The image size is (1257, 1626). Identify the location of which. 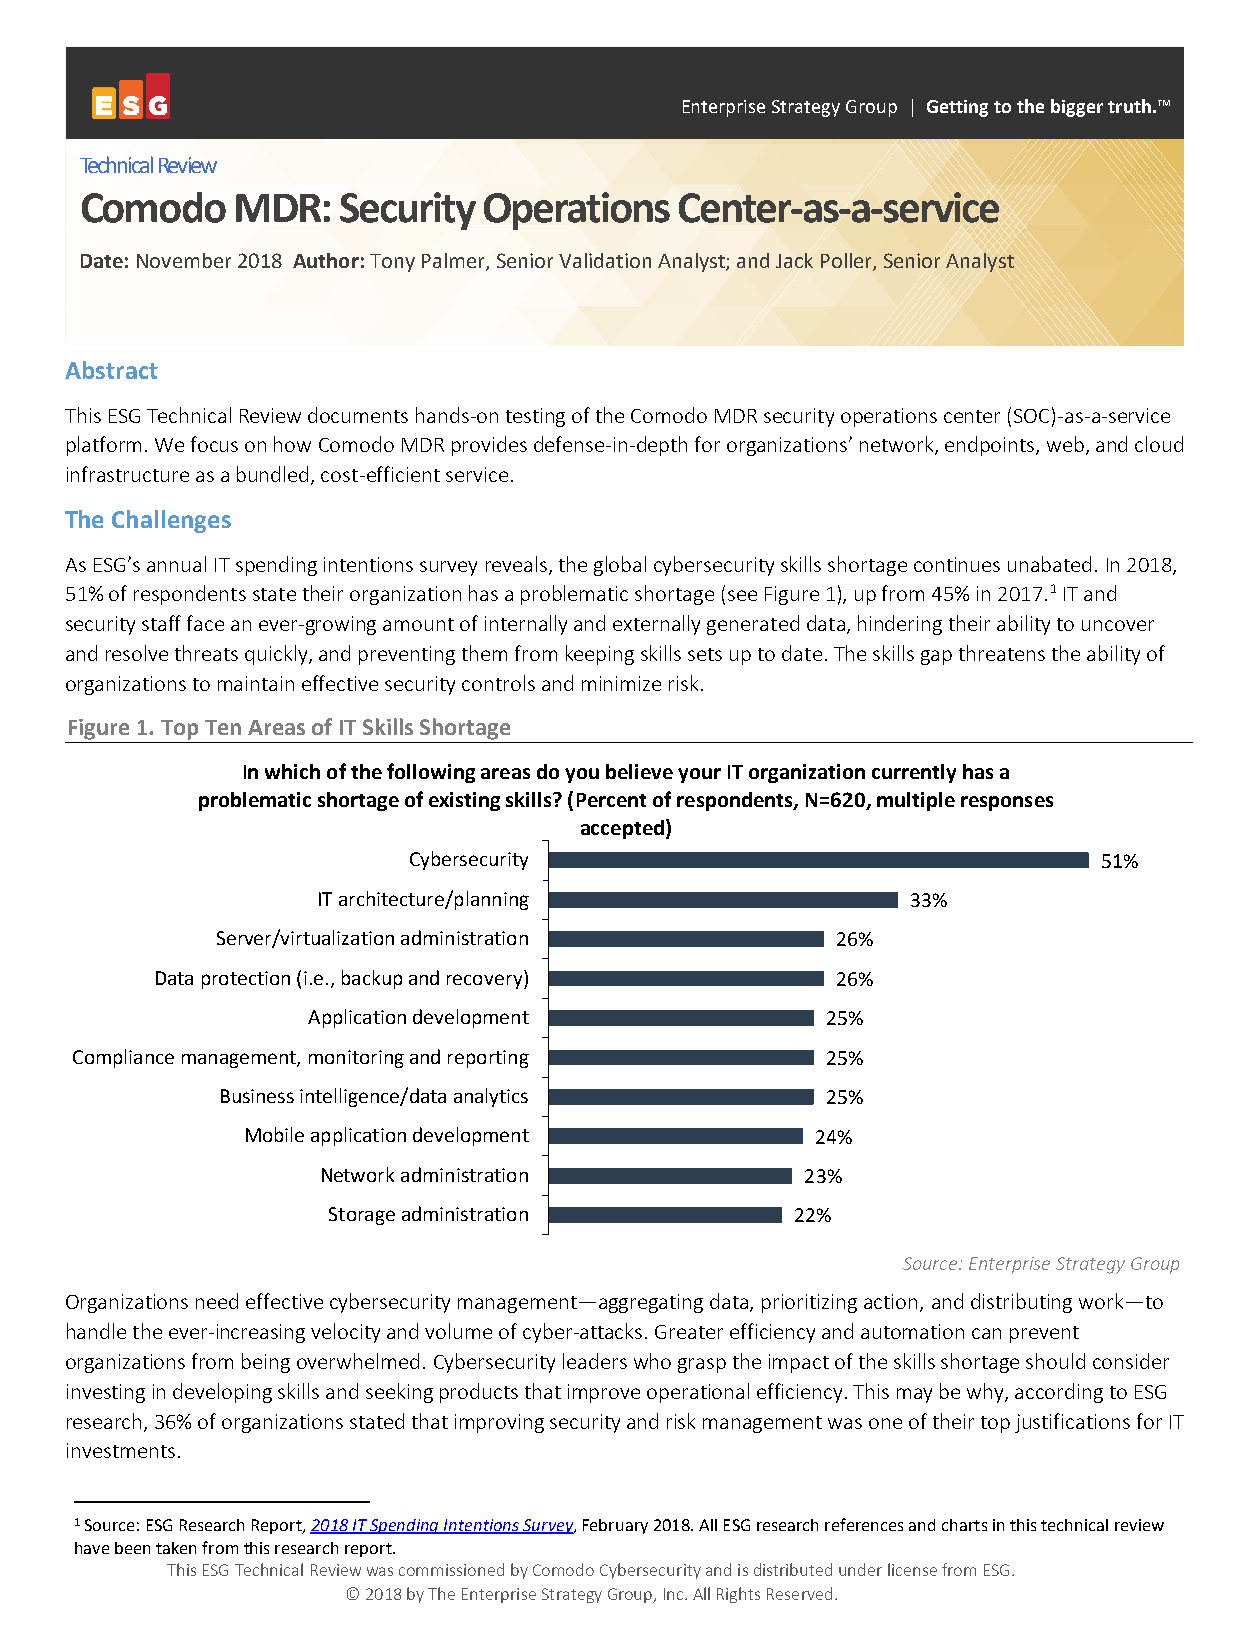
(292, 771).
